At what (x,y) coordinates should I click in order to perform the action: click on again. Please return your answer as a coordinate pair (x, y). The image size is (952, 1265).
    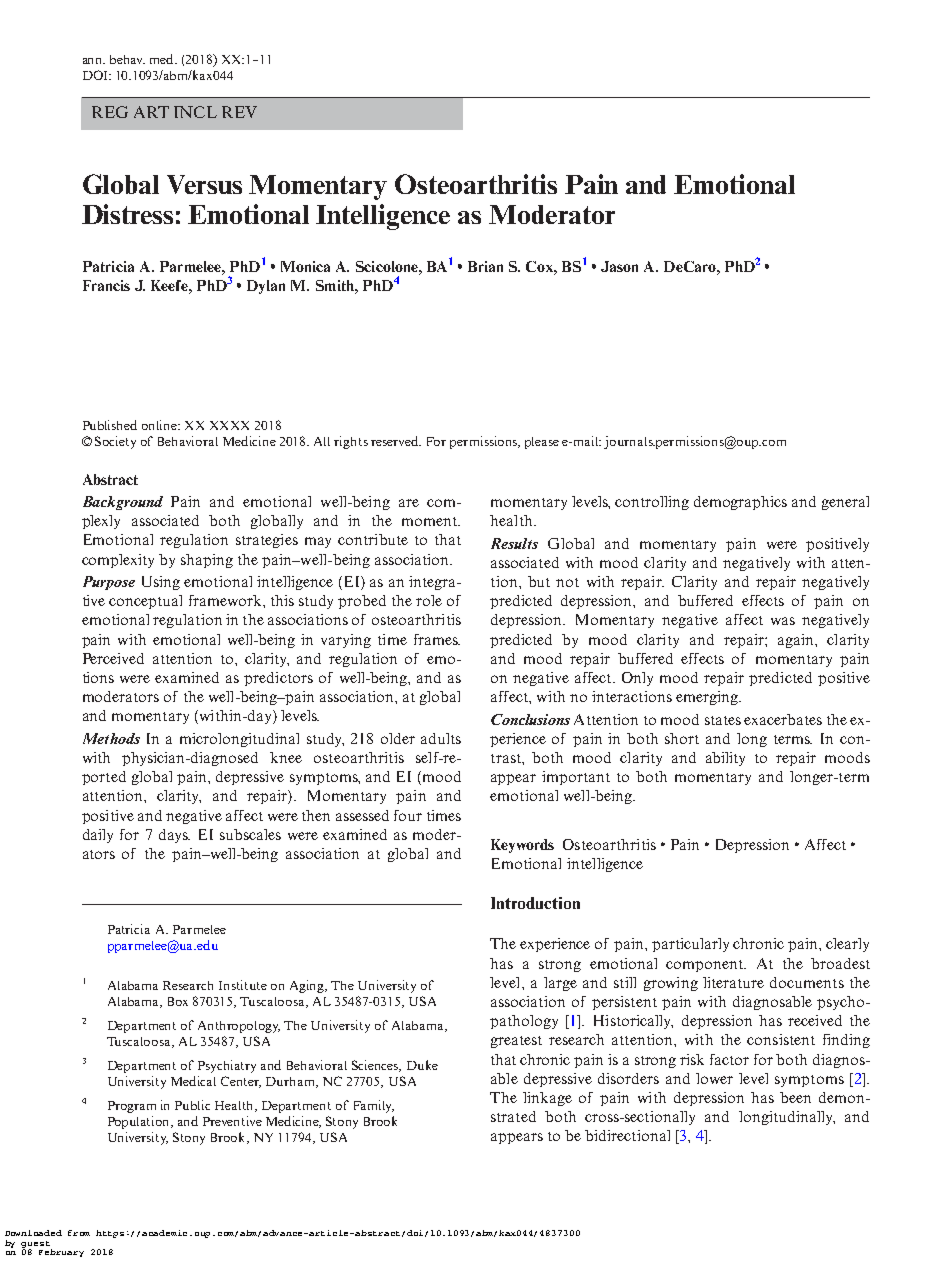
    Looking at the image, I should click on (797, 641).
